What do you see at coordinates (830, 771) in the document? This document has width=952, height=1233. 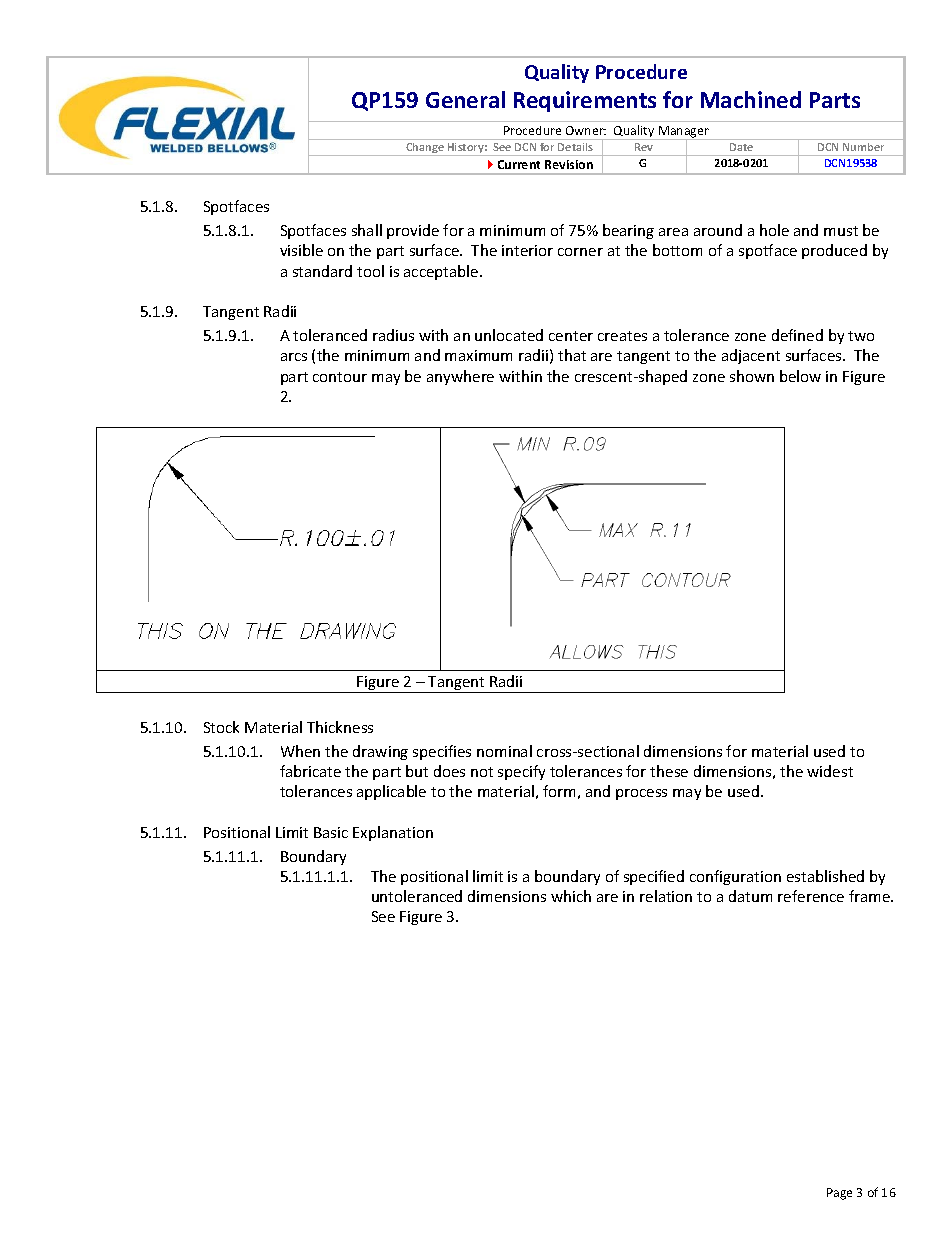 I see `widest` at bounding box center [830, 771].
